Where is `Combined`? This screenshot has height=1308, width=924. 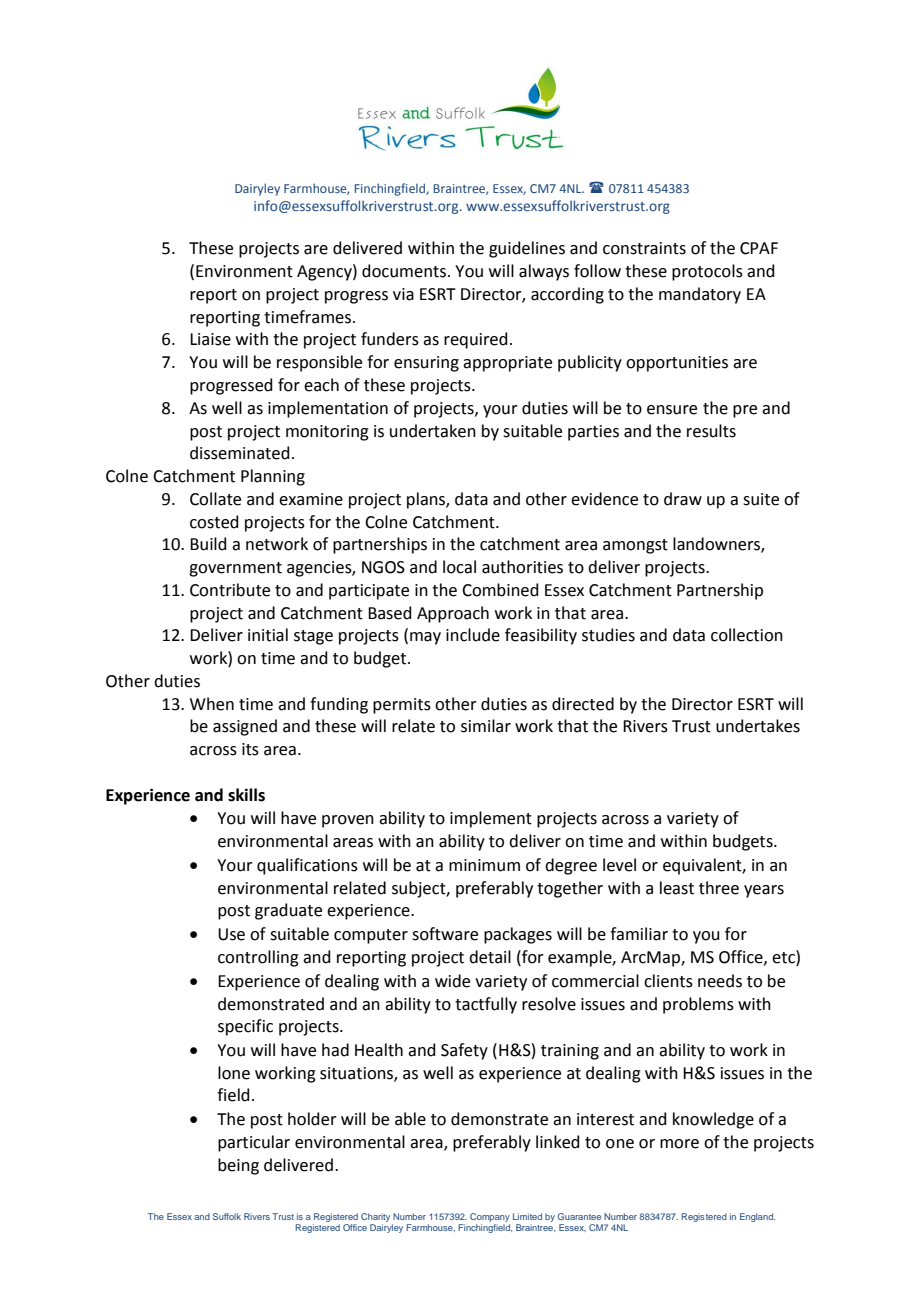 Combined is located at coordinates (500, 590).
